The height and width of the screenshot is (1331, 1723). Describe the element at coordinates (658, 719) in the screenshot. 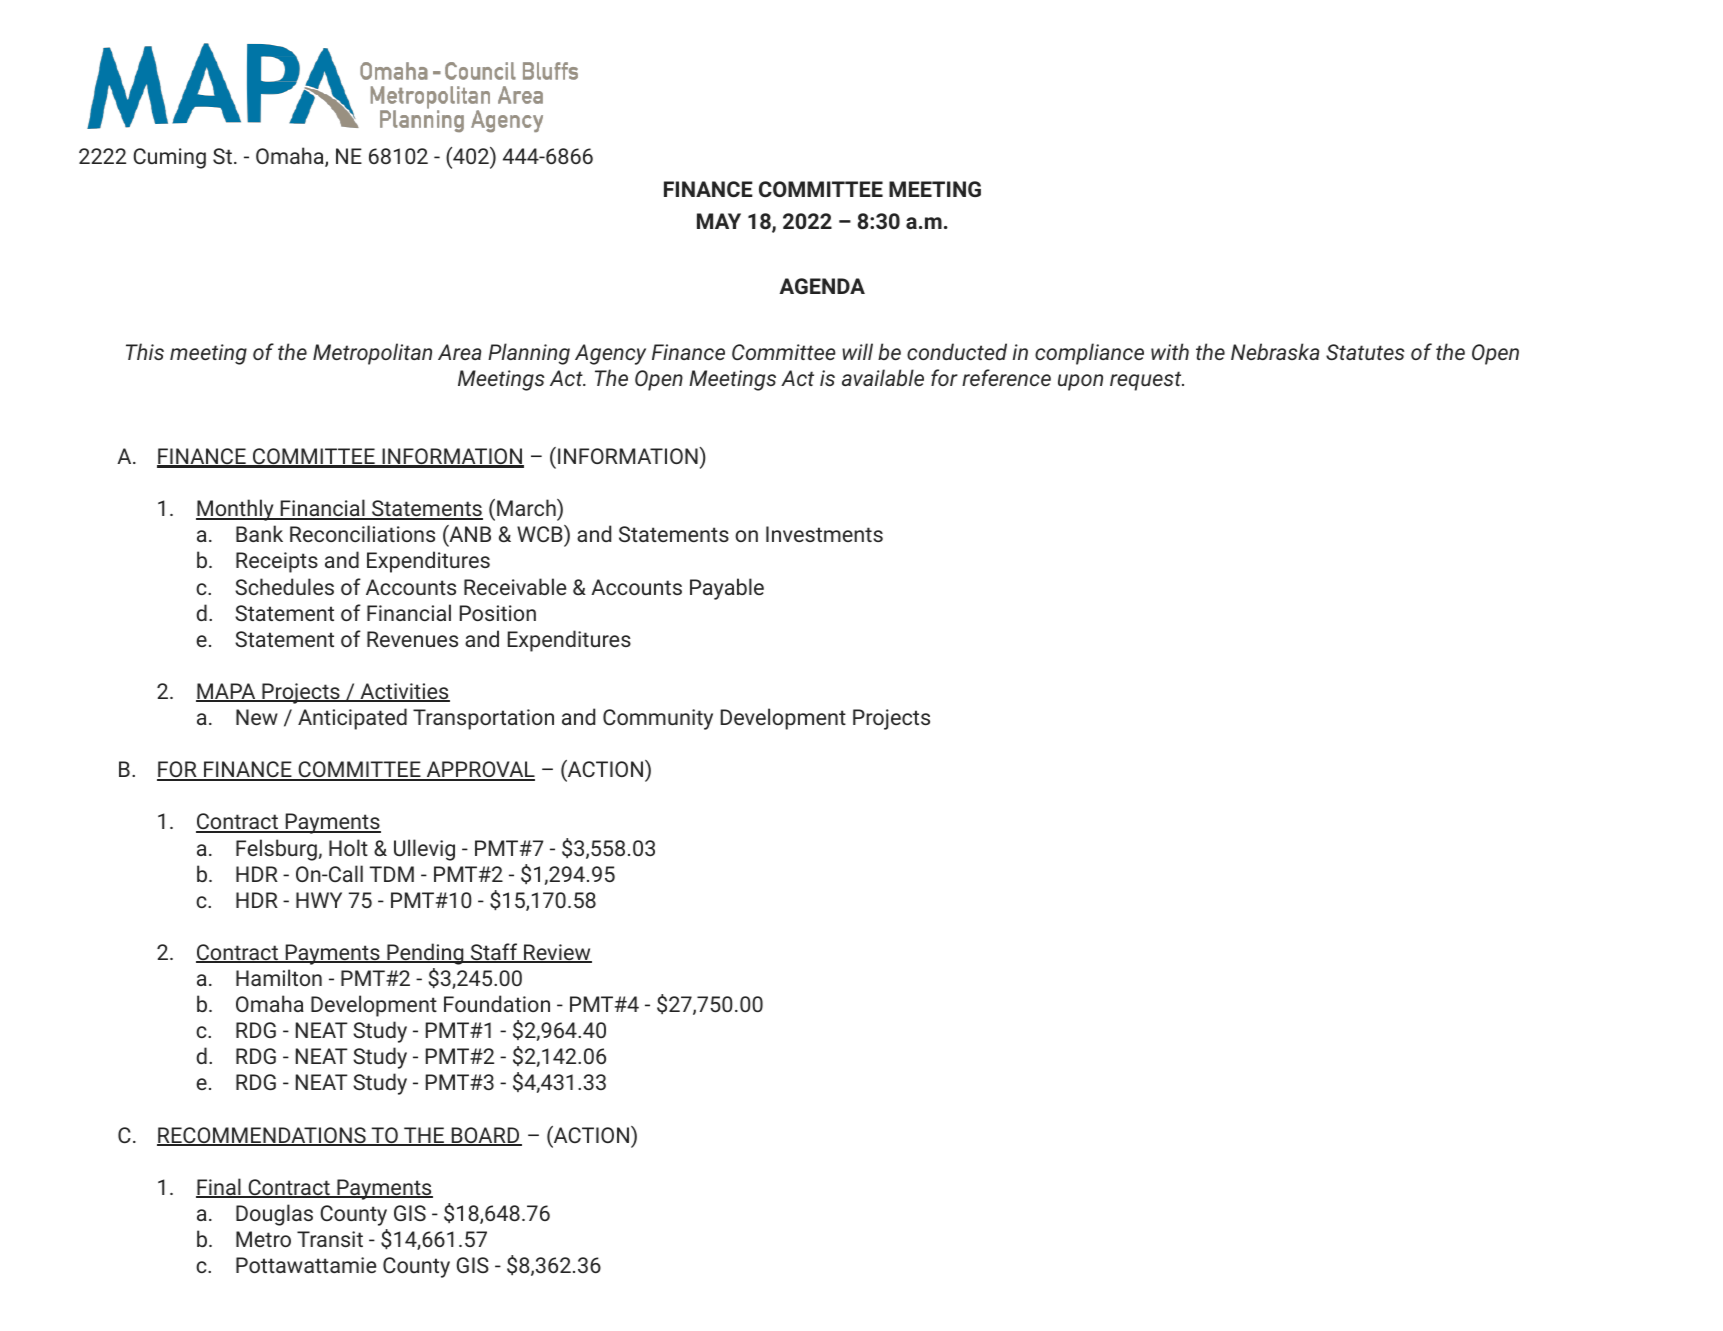

I see `Community` at that location.
